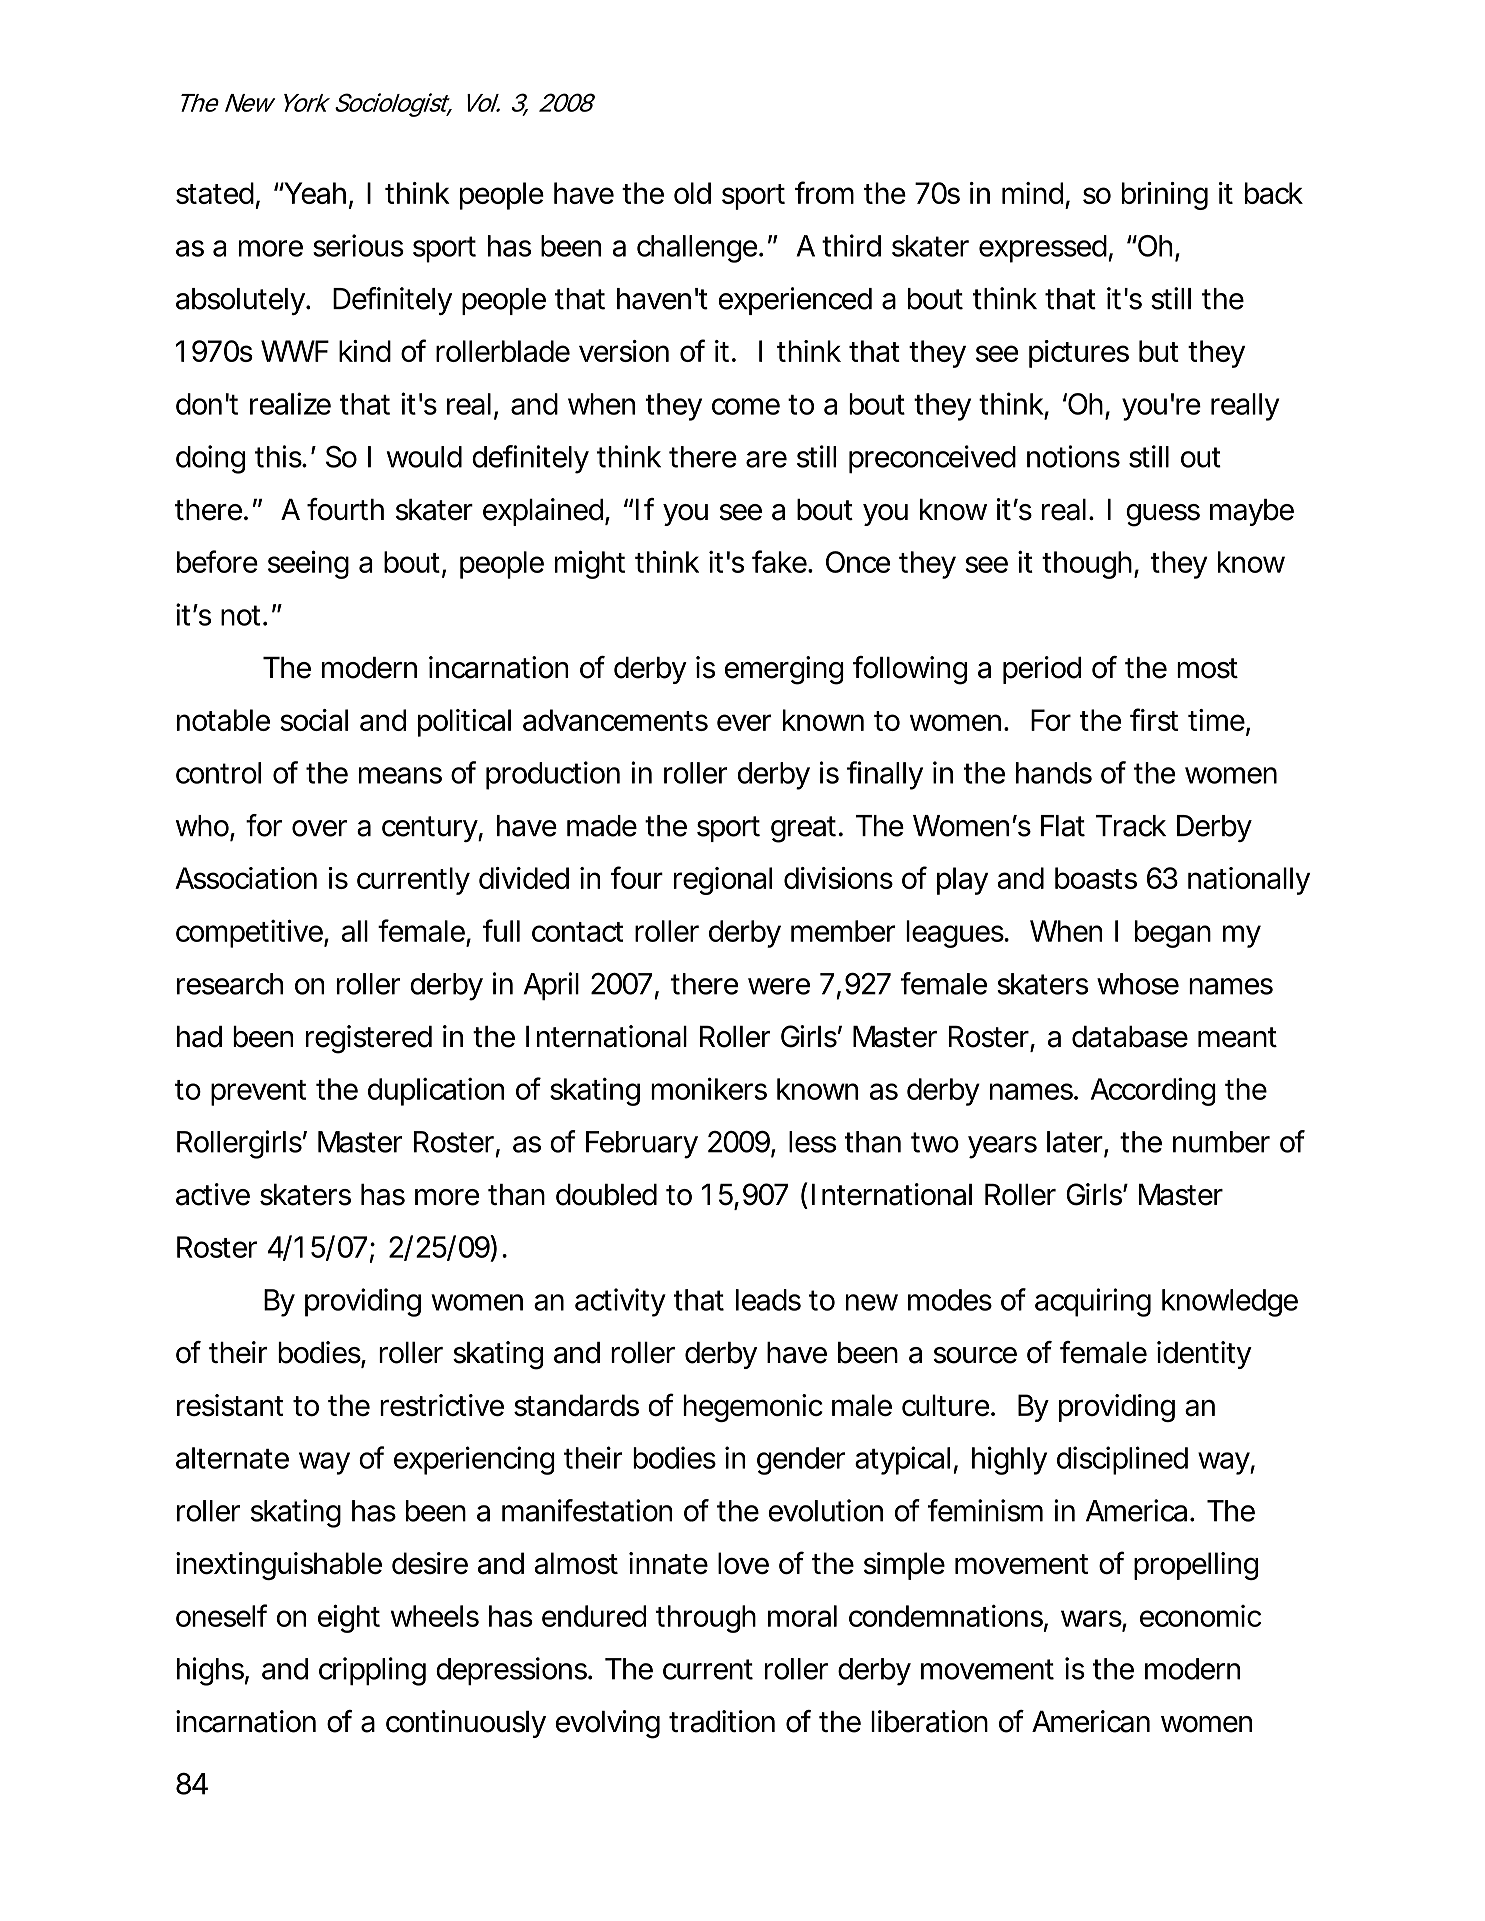  I want to click on brining, so click(1165, 196).
